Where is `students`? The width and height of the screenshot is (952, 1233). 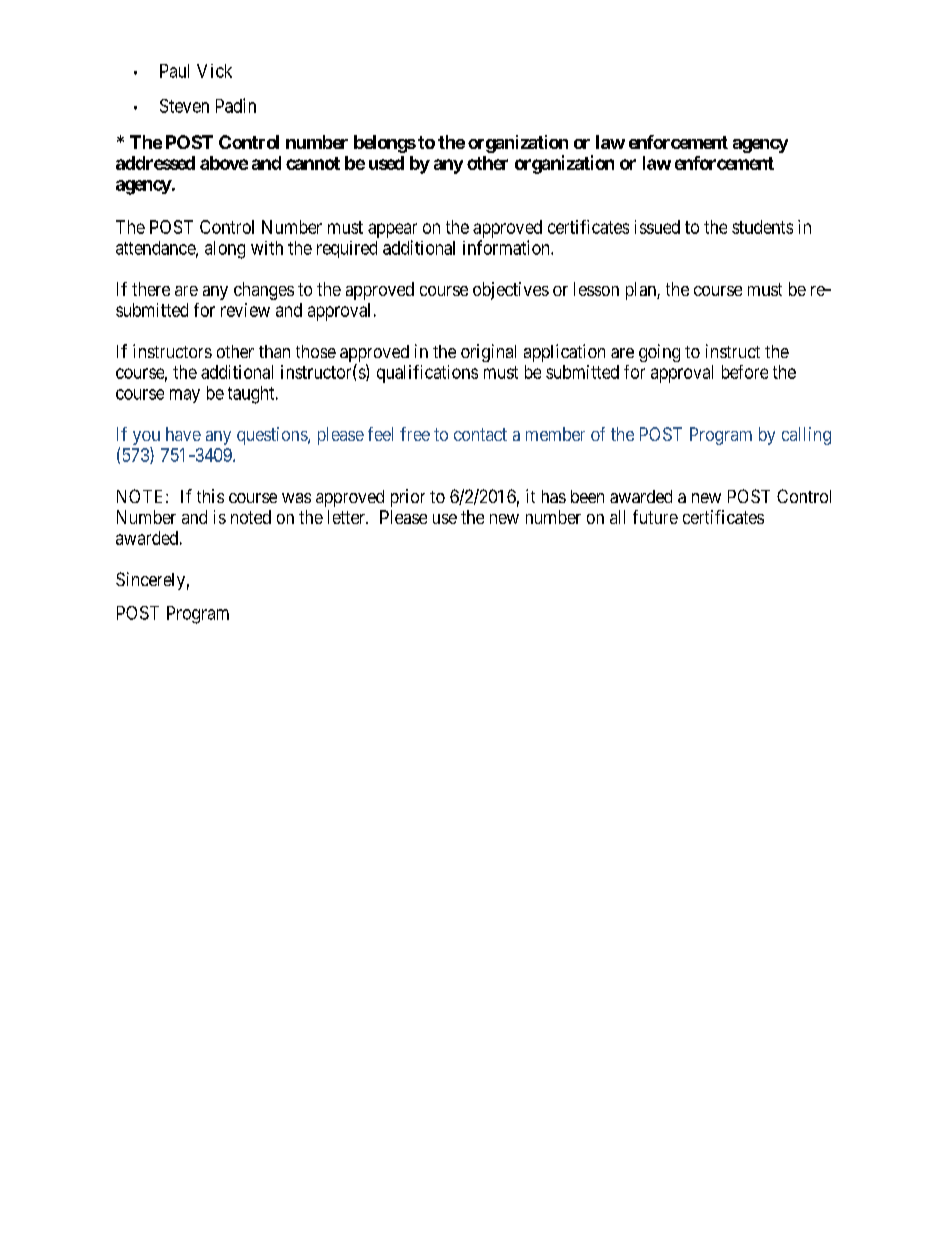
students is located at coordinates (762, 227).
